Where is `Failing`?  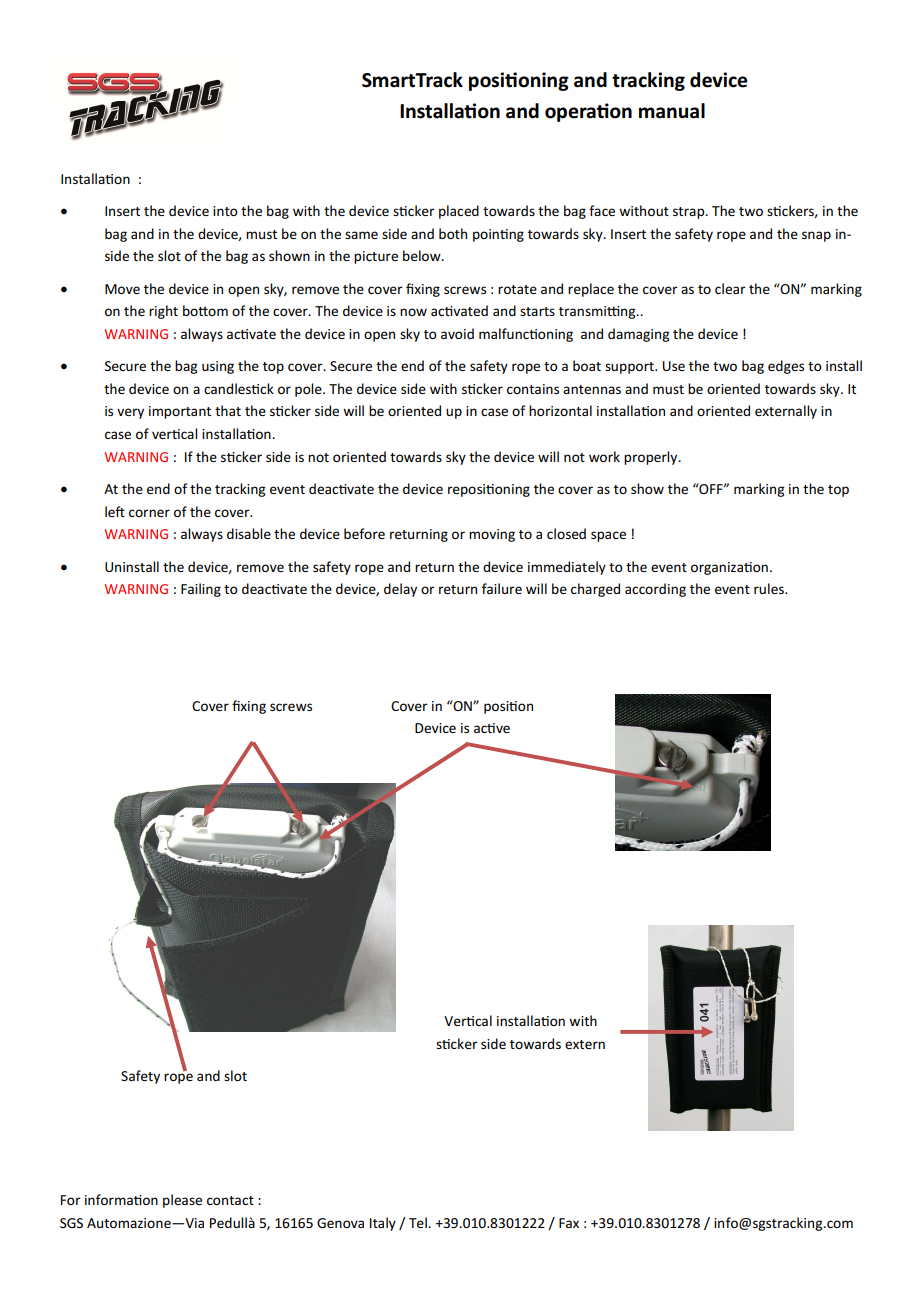 Failing is located at coordinates (201, 590).
